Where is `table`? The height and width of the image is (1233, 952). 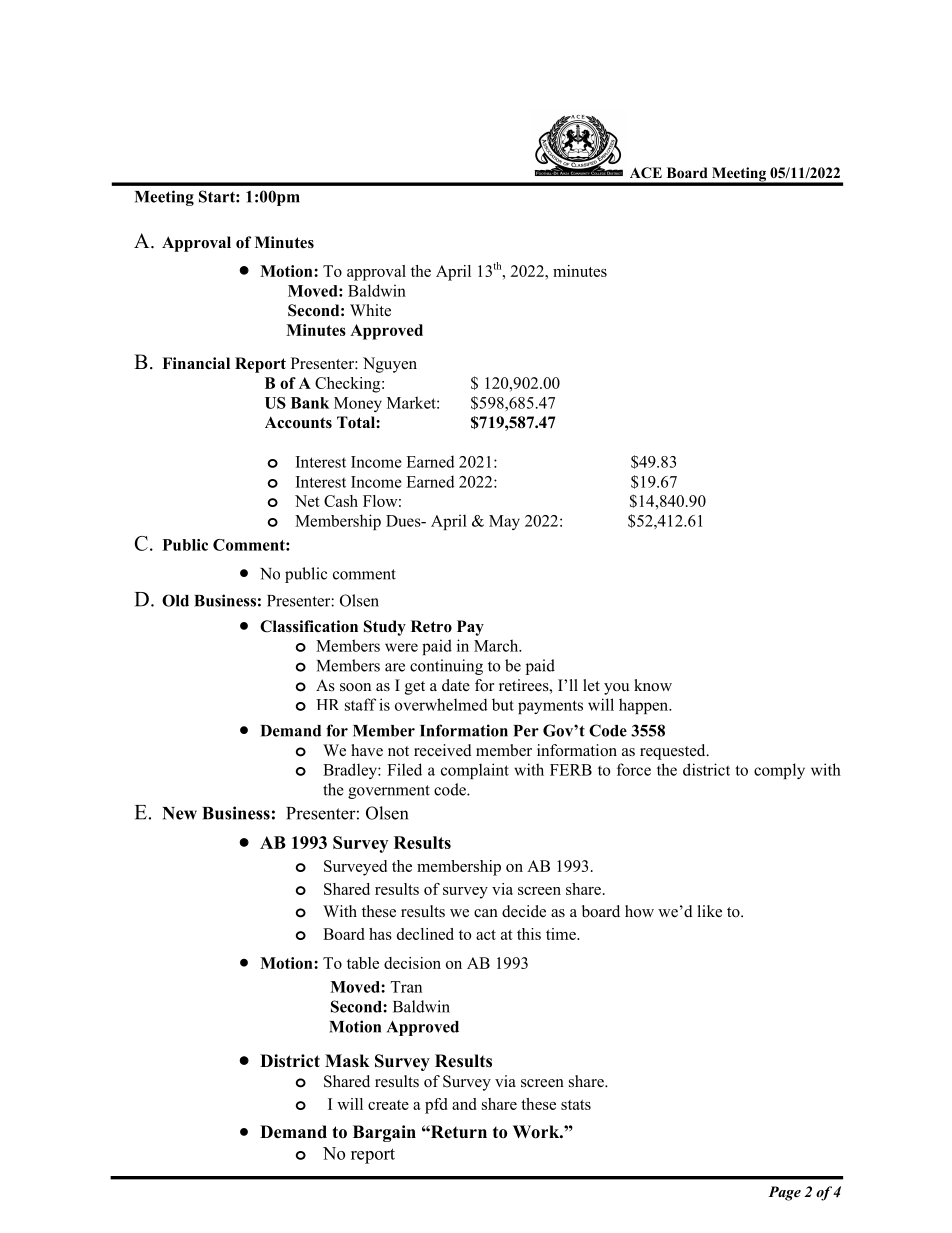 table is located at coordinates (363, 963).
